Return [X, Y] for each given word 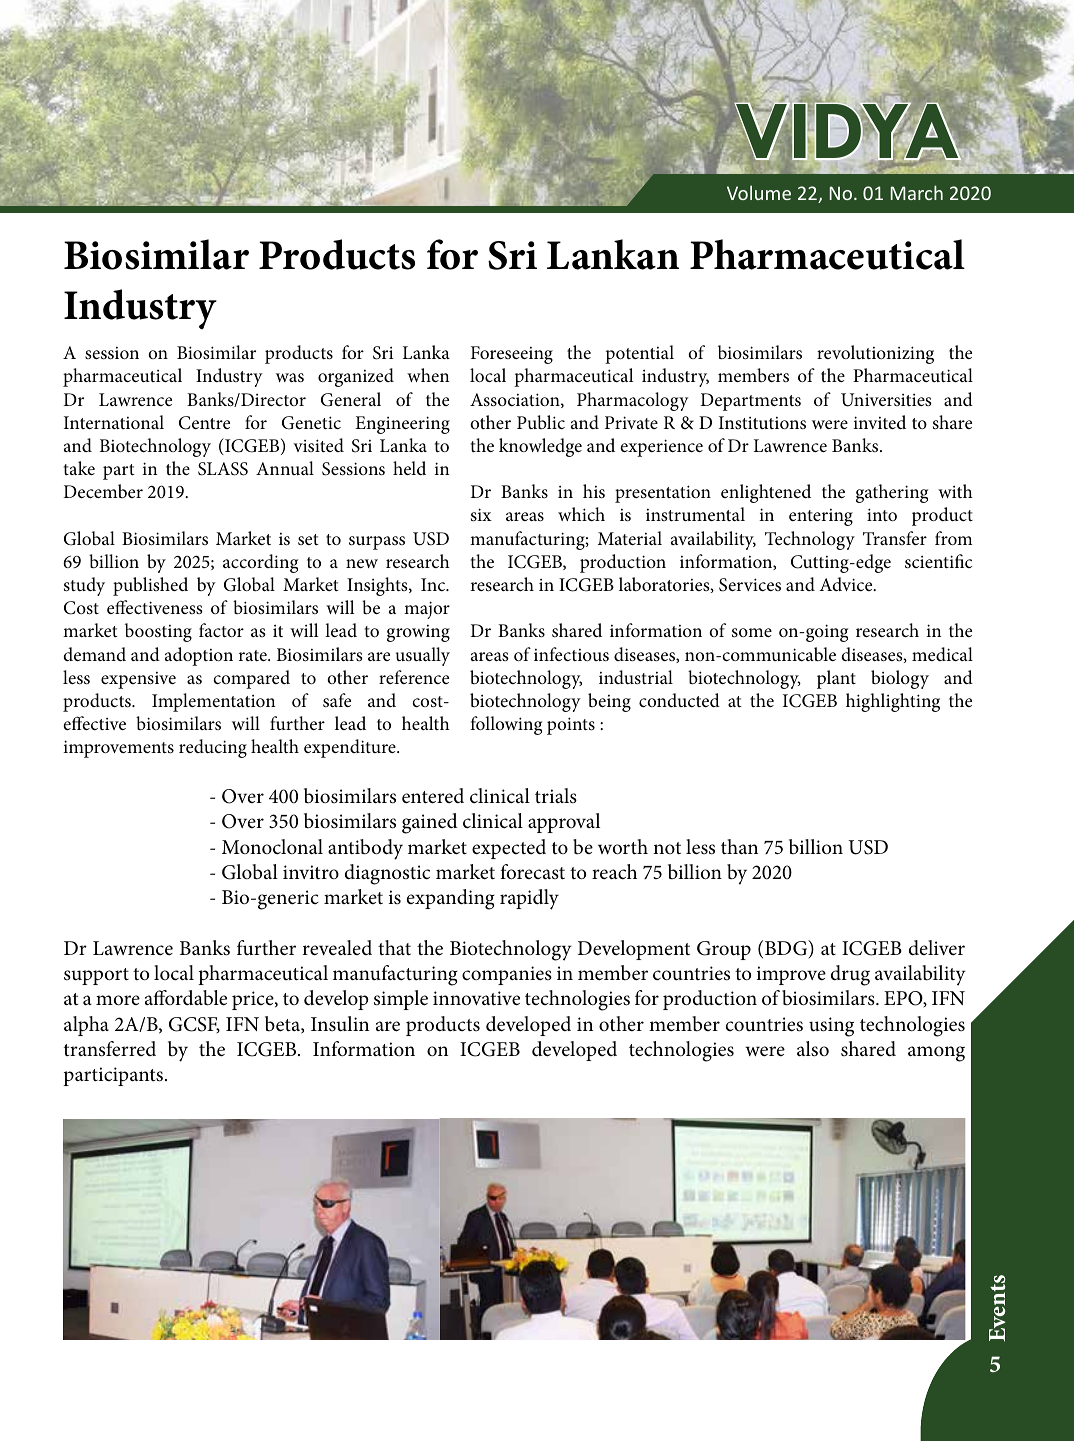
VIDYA [847, 131]
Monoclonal [272, 847]
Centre [204, 423]
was [290, 378]
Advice [847, 584]
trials [556, 795]
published [150, 586]
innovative [476, 998]
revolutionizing [875, 354]
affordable [186, 998]
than [739, 846]
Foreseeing [512, 355]
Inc [434, 584]
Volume [759, 192]
